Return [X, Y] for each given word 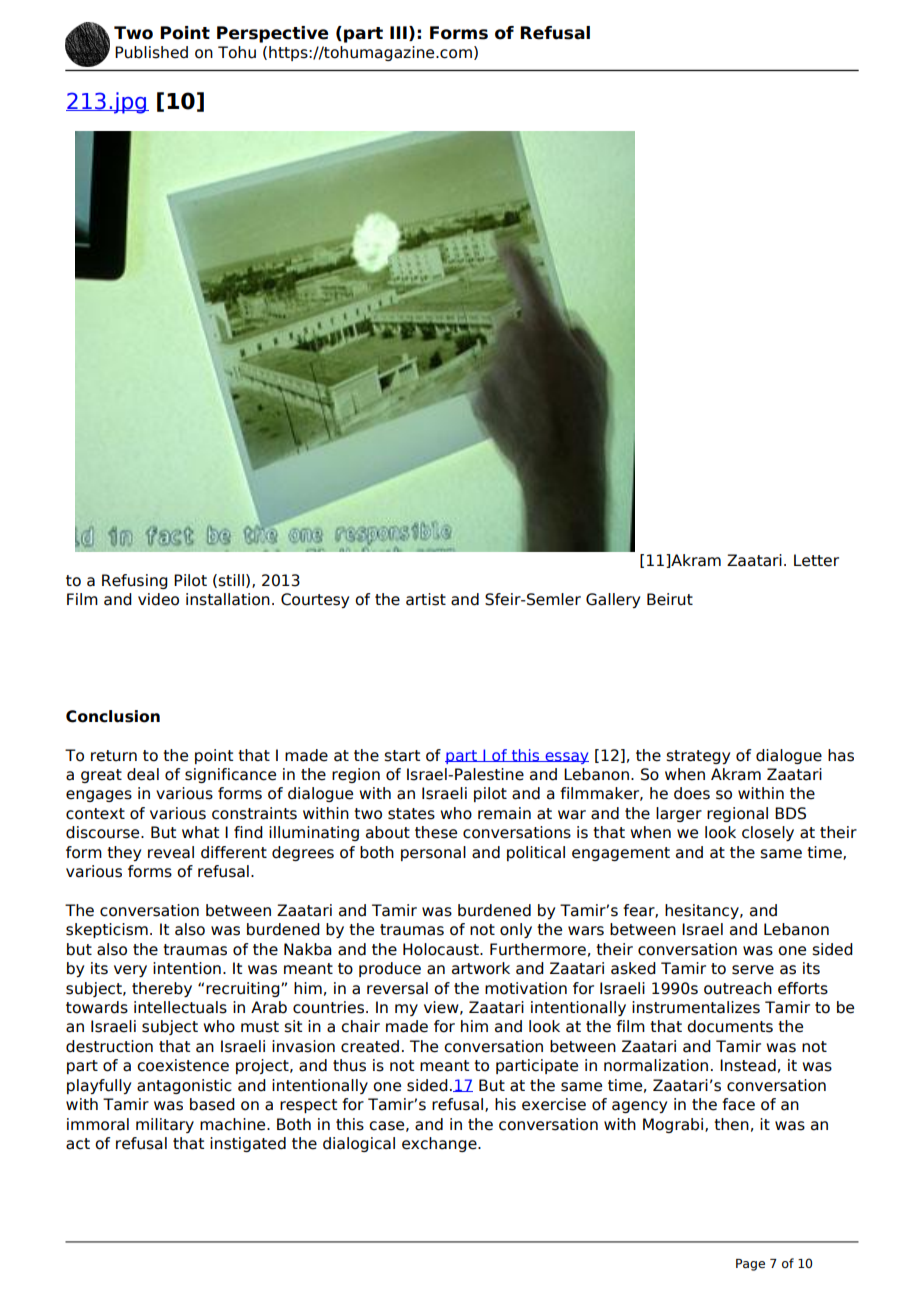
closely [768, 833]
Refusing [135, 581]
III [398, 32]
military [165, 1125]
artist [426, 599]
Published [151, 52]
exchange [440, 1144]
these [436, 832]
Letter [816, 560]
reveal [171, 852]
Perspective [273, 34]
